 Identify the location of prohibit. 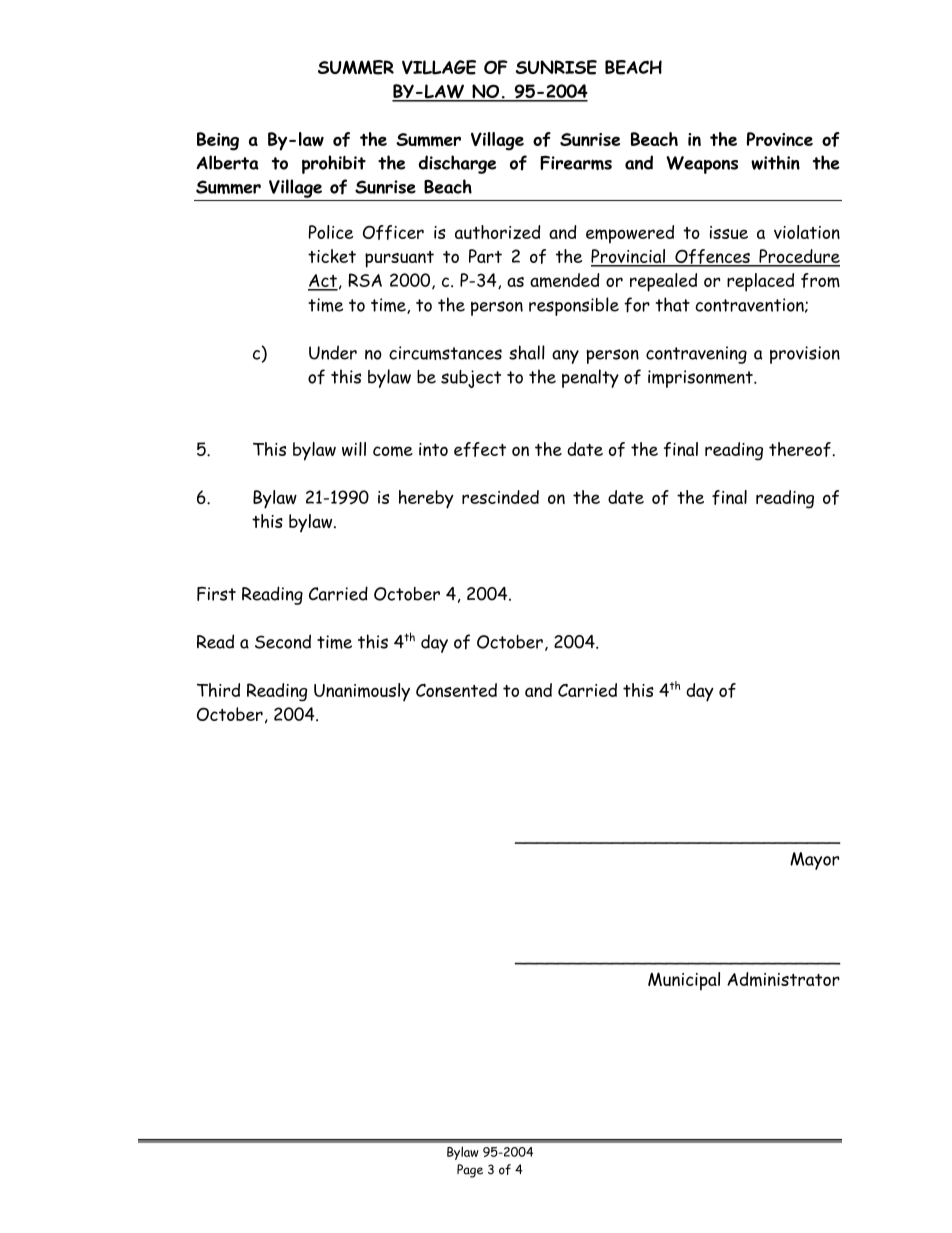
(334, 164).
